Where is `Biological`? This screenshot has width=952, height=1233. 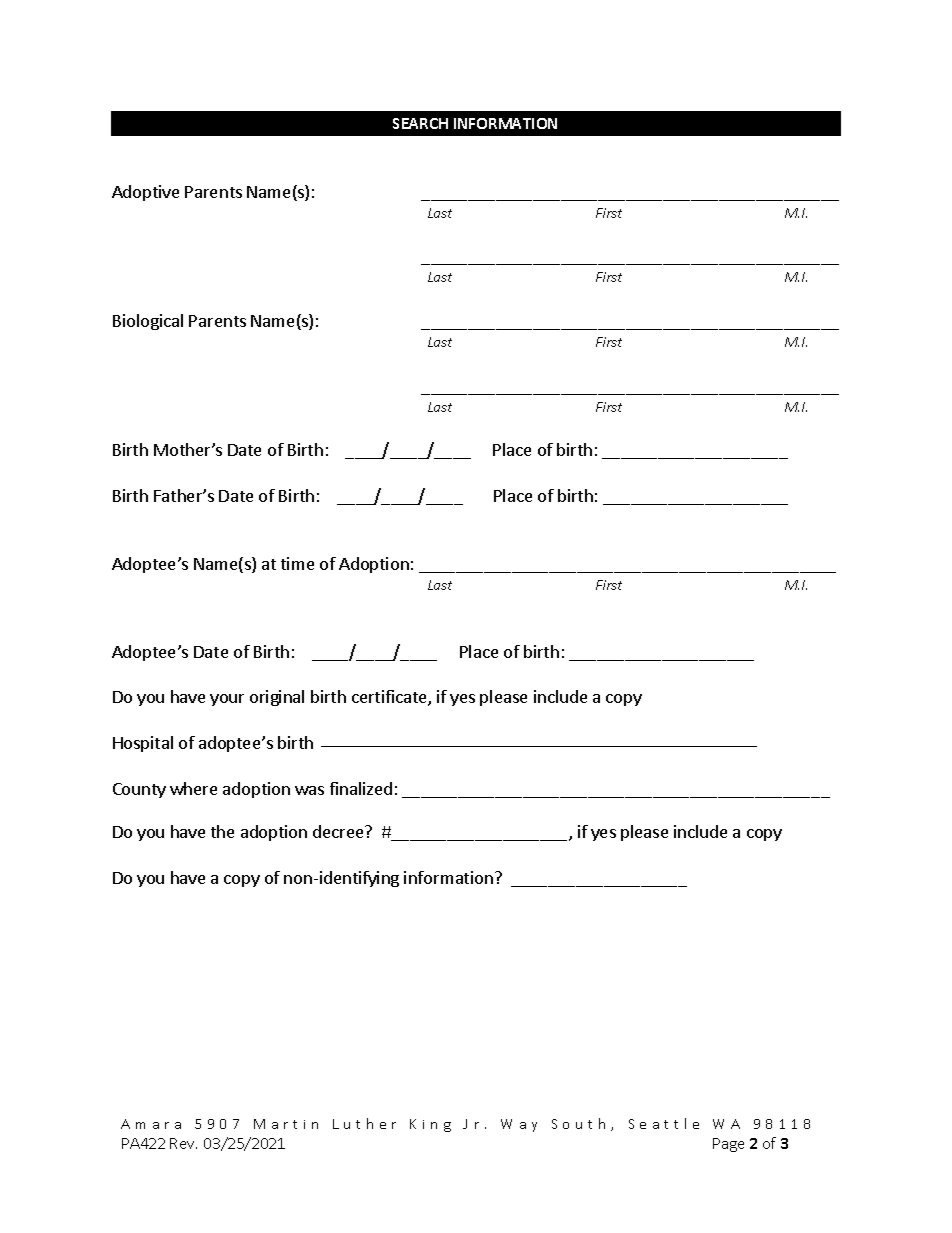
Biological is located at coordinates (148, 322).
